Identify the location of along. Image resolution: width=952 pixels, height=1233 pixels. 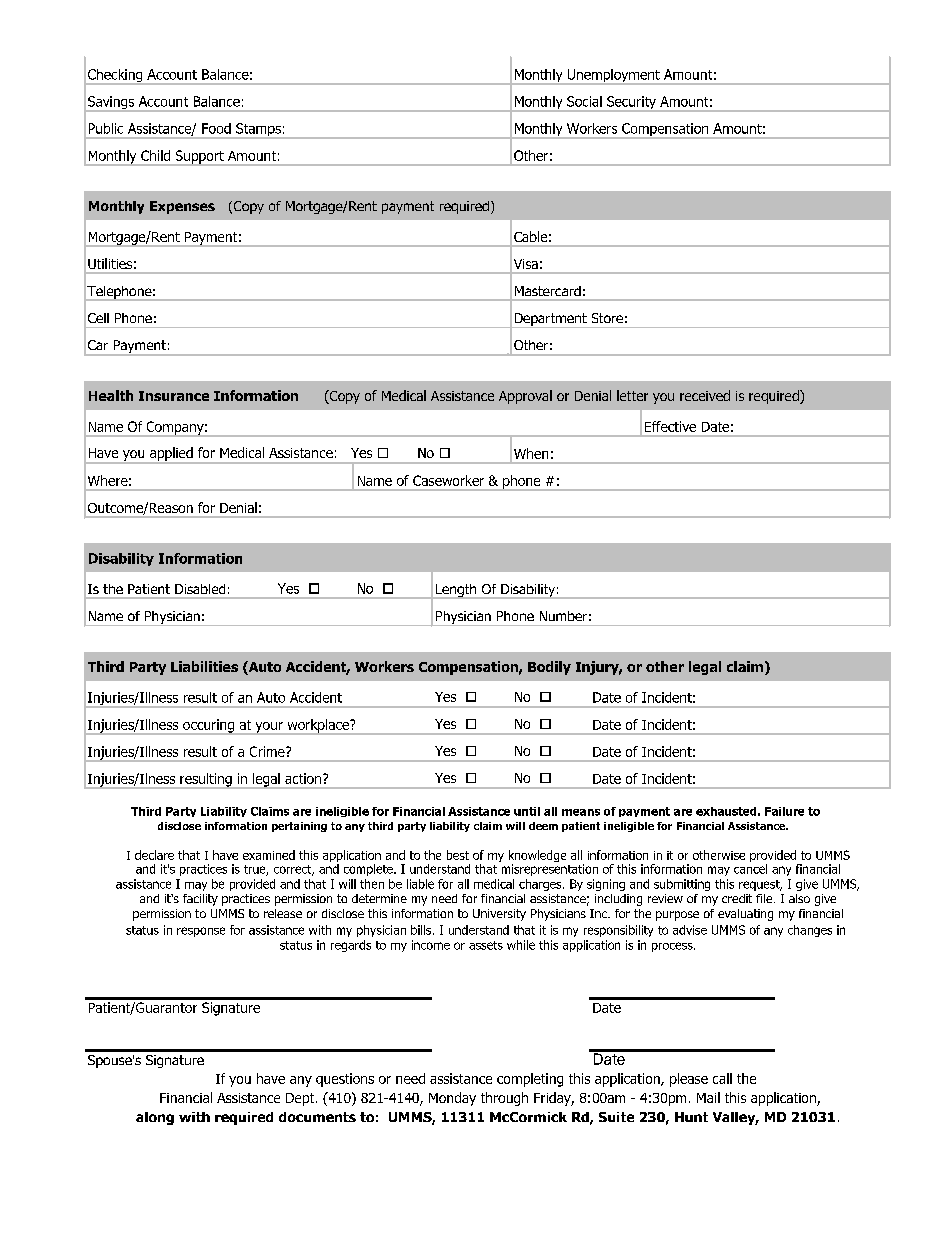
(155, 1118).
